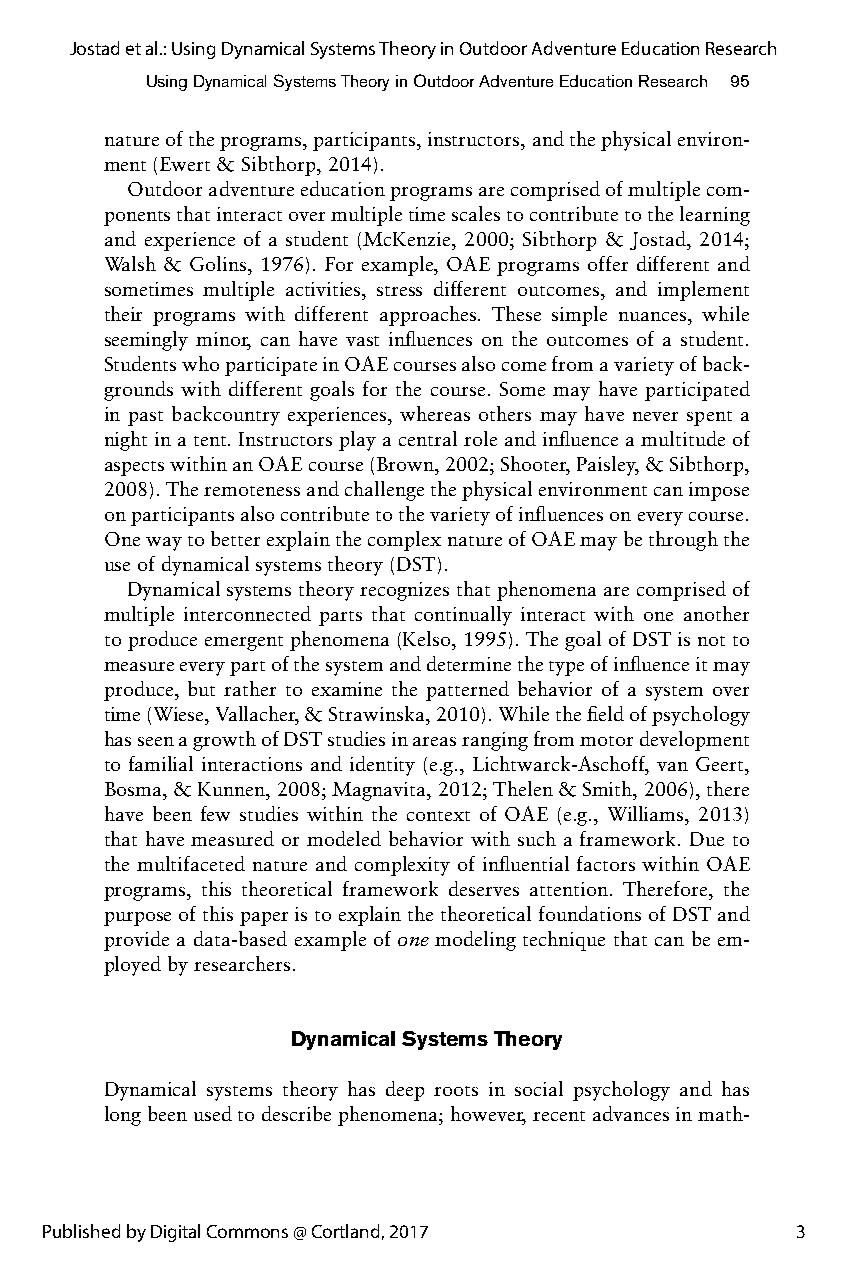 This screenshot has height=1280, width=848. What do you see at coordinates (175, 1233) in the screenshot?
I see `Digital` at bounding box center [175, 1233].
